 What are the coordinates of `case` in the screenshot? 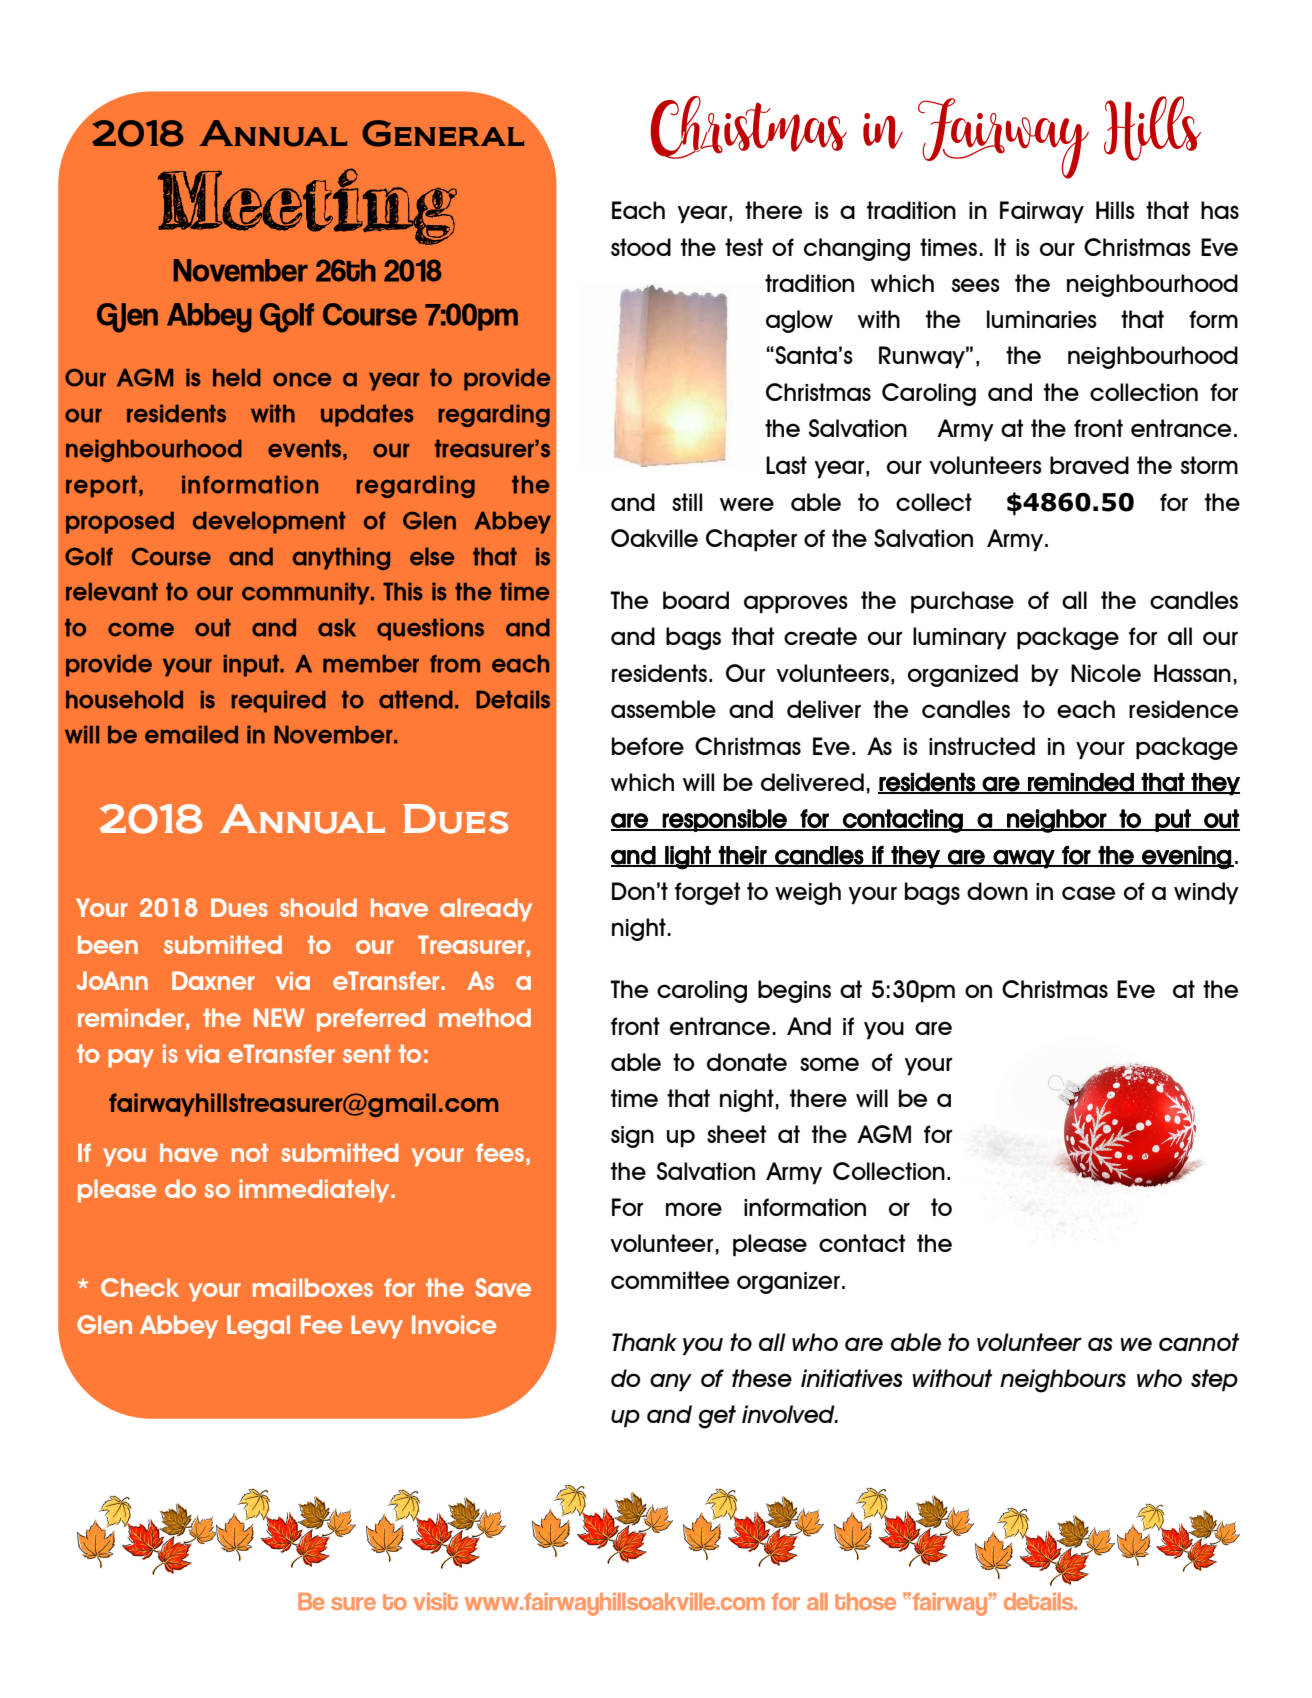 It's located at (1088, 893).
